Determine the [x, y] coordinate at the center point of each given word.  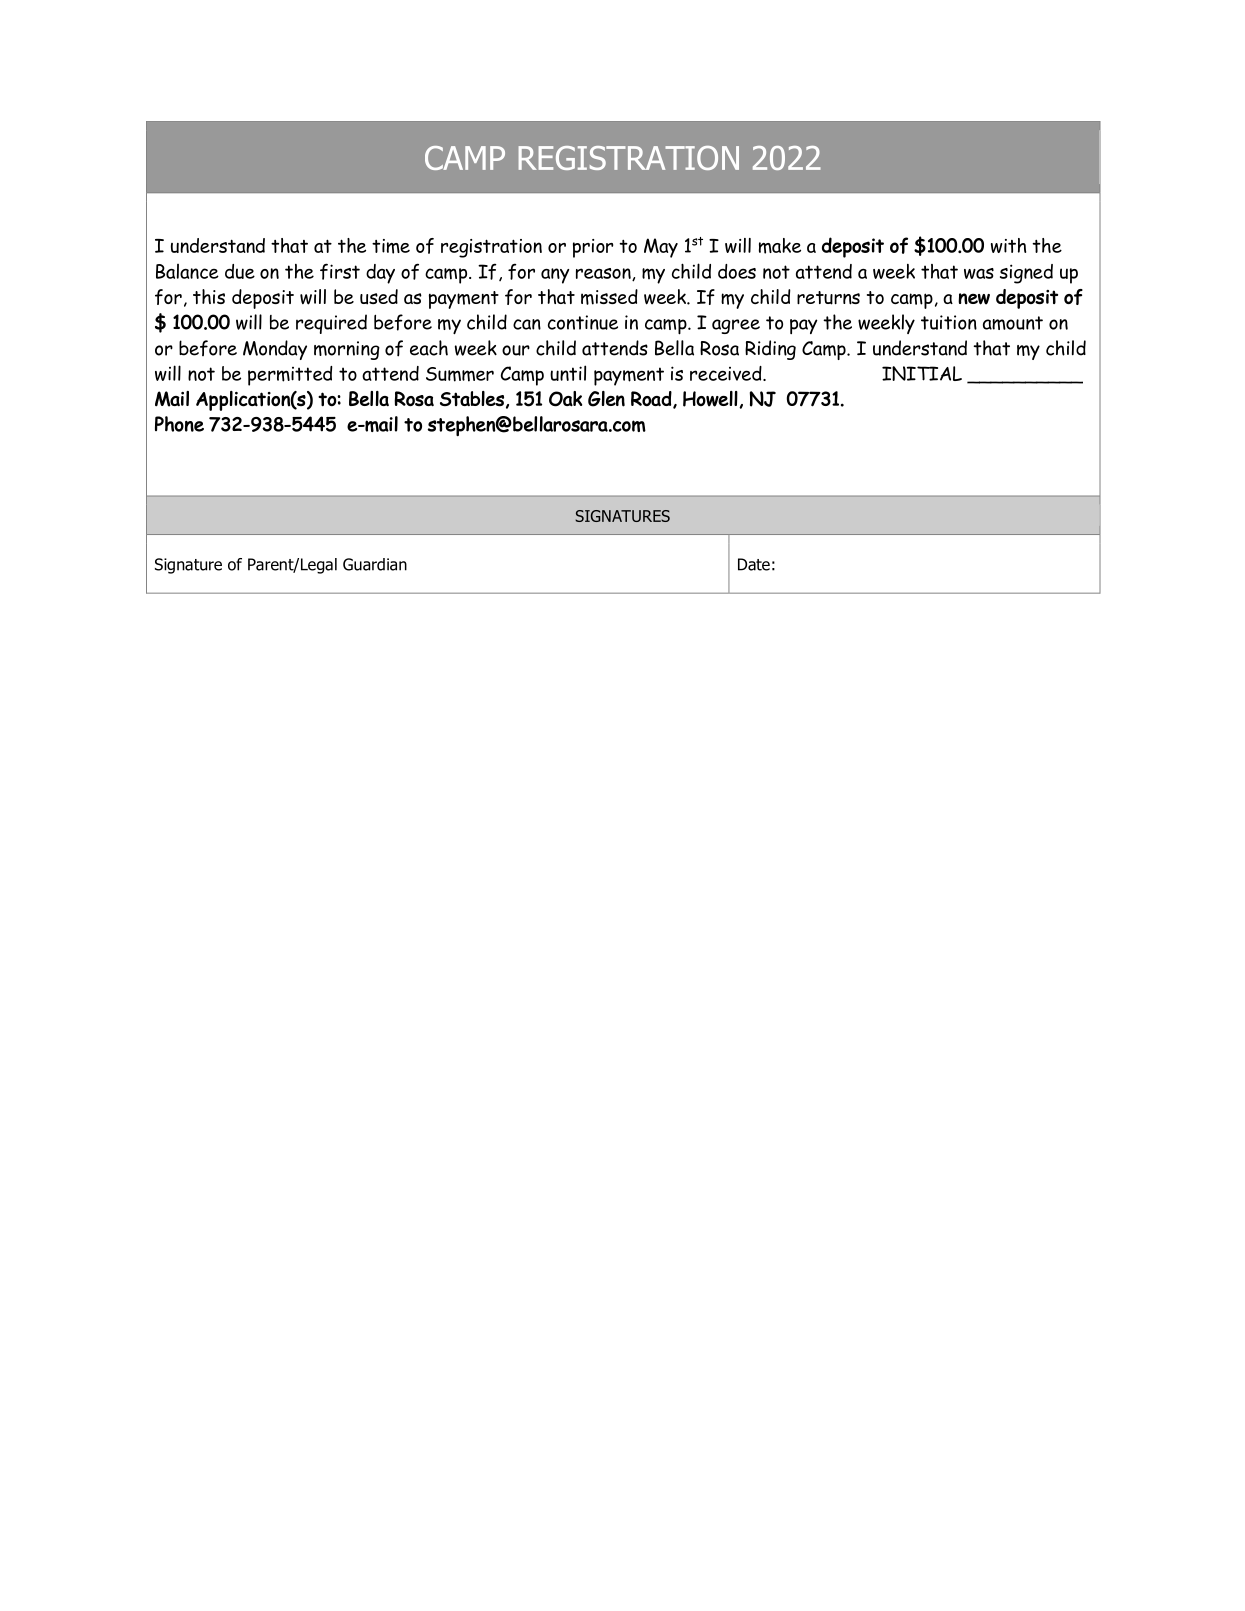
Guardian [375, 564]
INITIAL [922, 373]
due [240, 271]
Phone [179, 424]
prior [593, 248]
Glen [606, 399]
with [1008, 245]
